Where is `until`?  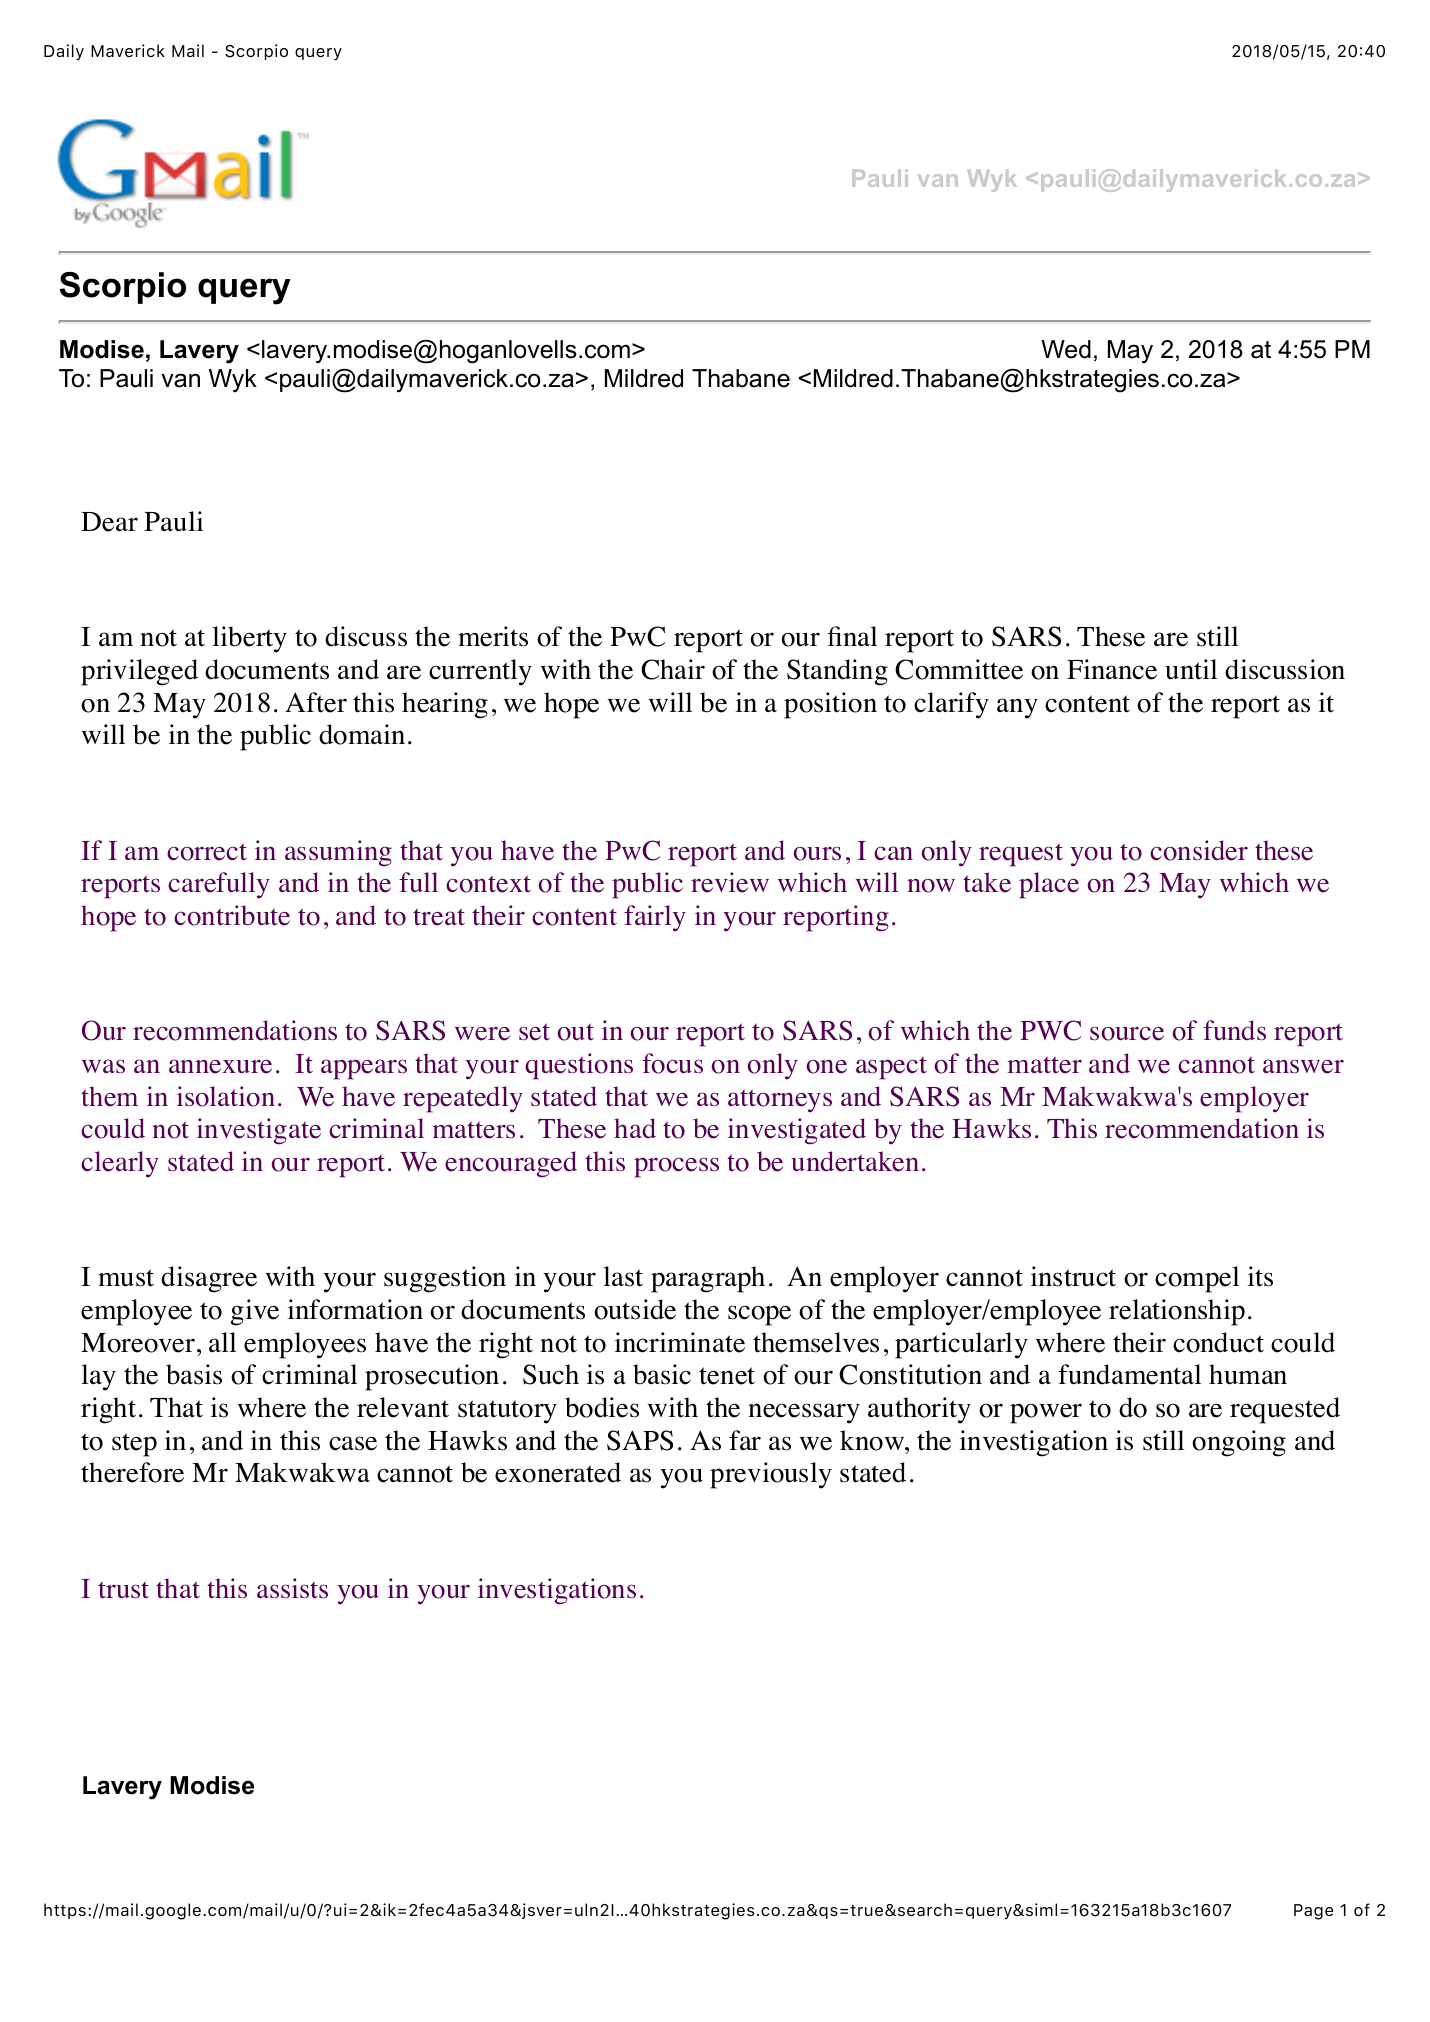 until is located at coordinates (1191, 669).
